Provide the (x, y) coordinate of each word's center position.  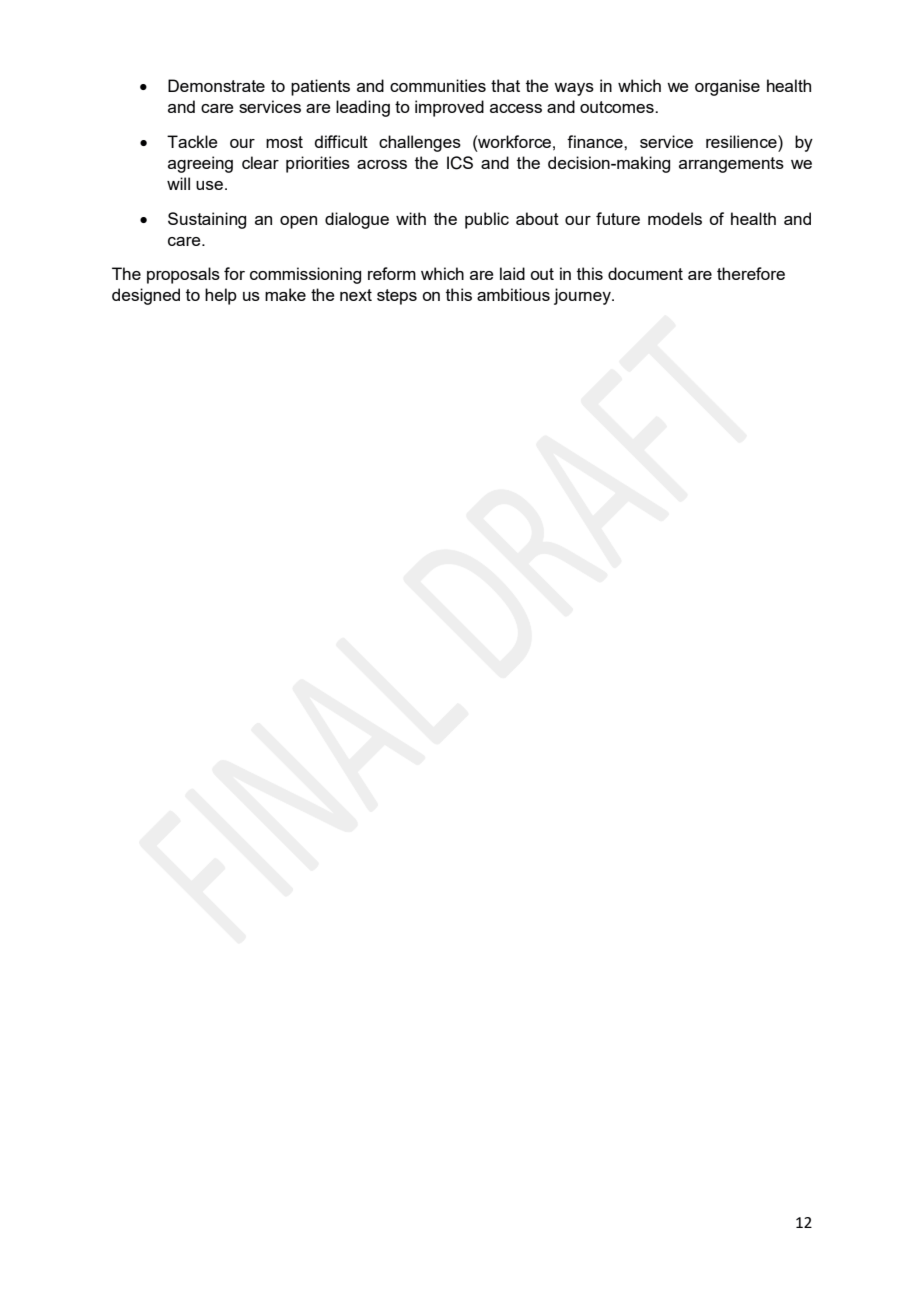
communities (438, 85)
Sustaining (207, 220)
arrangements (731, 165)
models (675, 218)
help (221, 296)
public (487, 220)
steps (397, 297)
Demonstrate (216, 85)
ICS (460, 163)
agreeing (200, 164)
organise (727, 87)
